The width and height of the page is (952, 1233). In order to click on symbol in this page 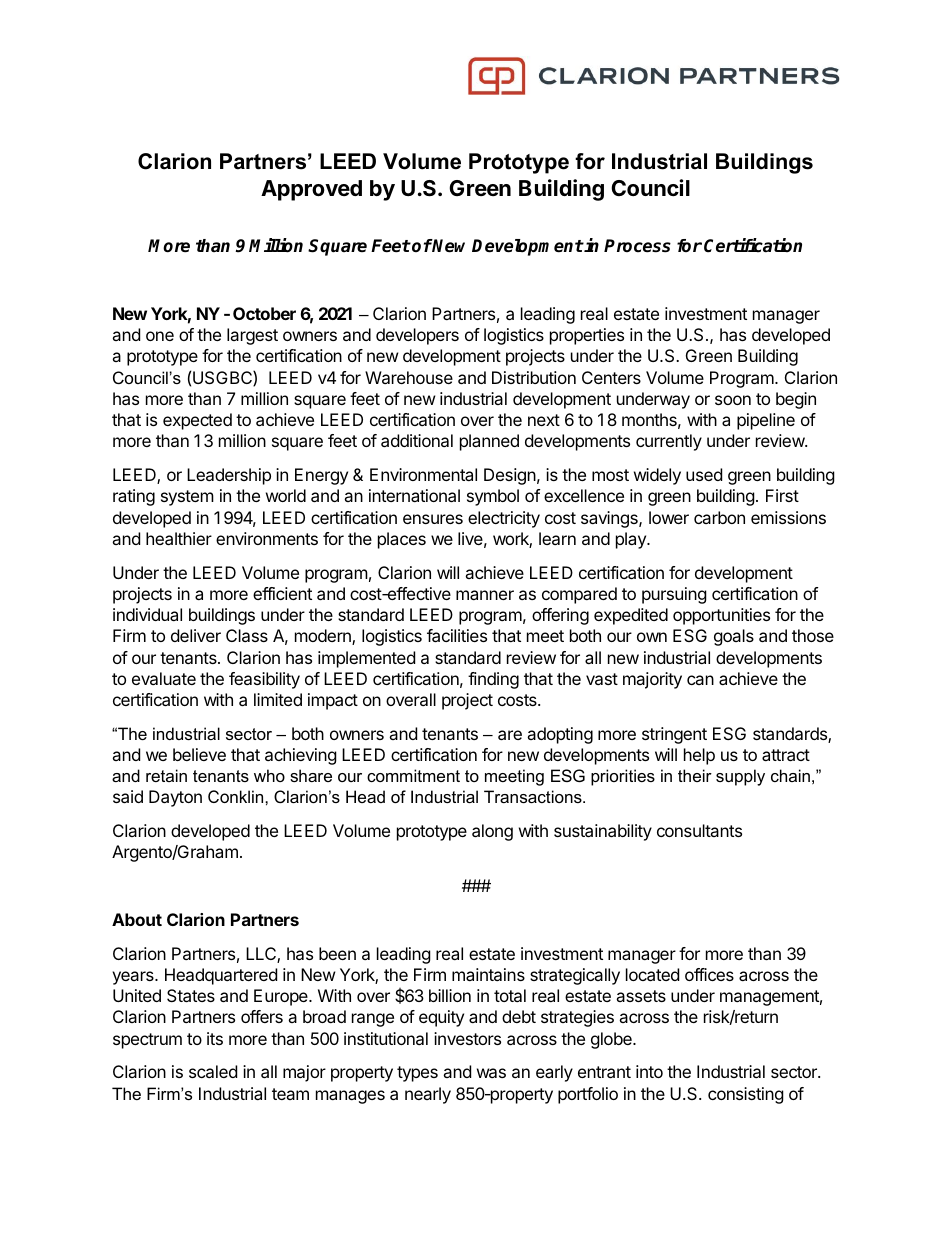, I will do `click(493, 497)`.
